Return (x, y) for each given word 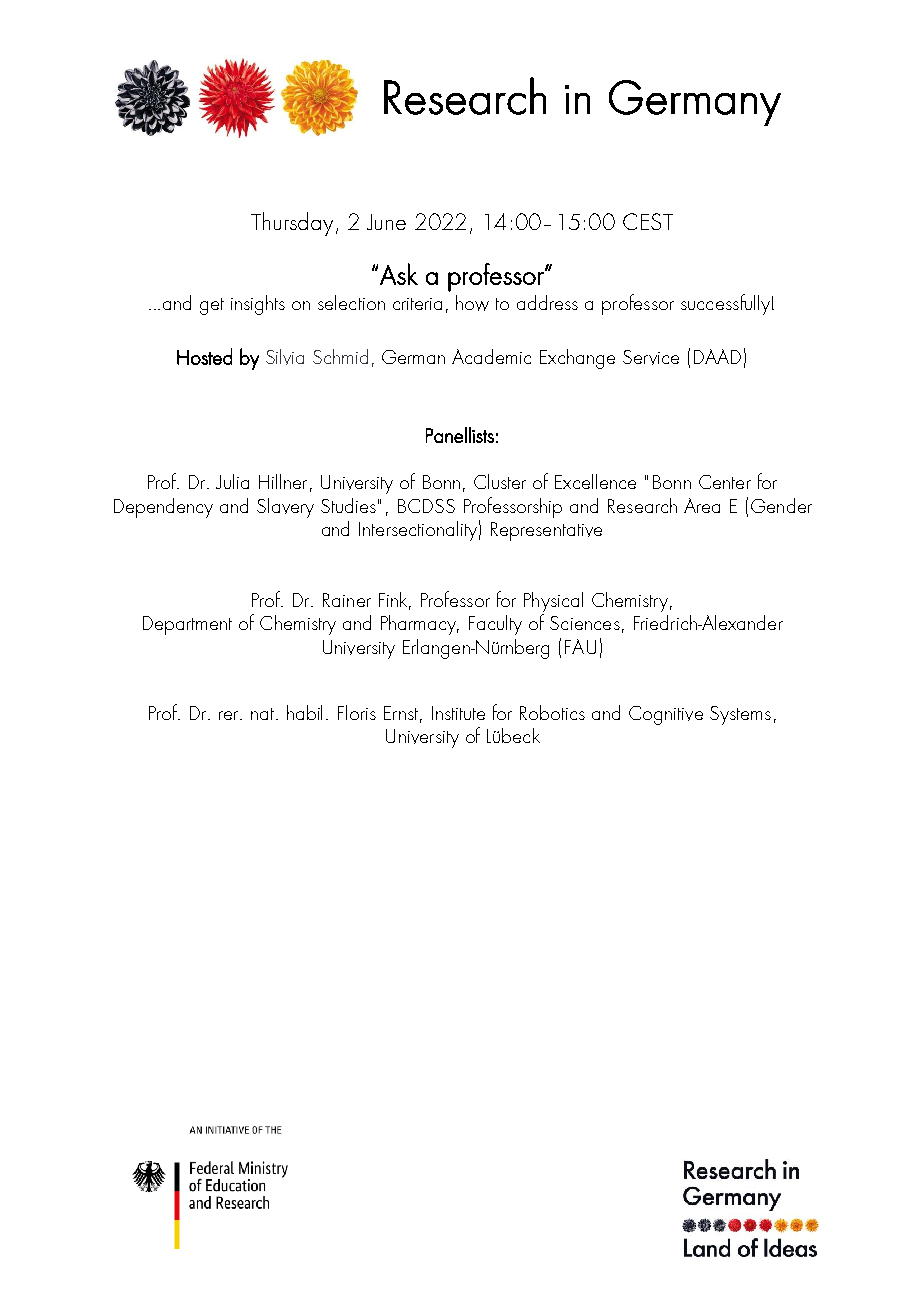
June (386, 222)
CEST (648, 221)
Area (702, 505)
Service (651, 357)
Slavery (285, 508)
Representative (546, 531)
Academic (491, 356)
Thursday (292, 224)
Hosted (204, 356)
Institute (458, 713)
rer (230, 715)
